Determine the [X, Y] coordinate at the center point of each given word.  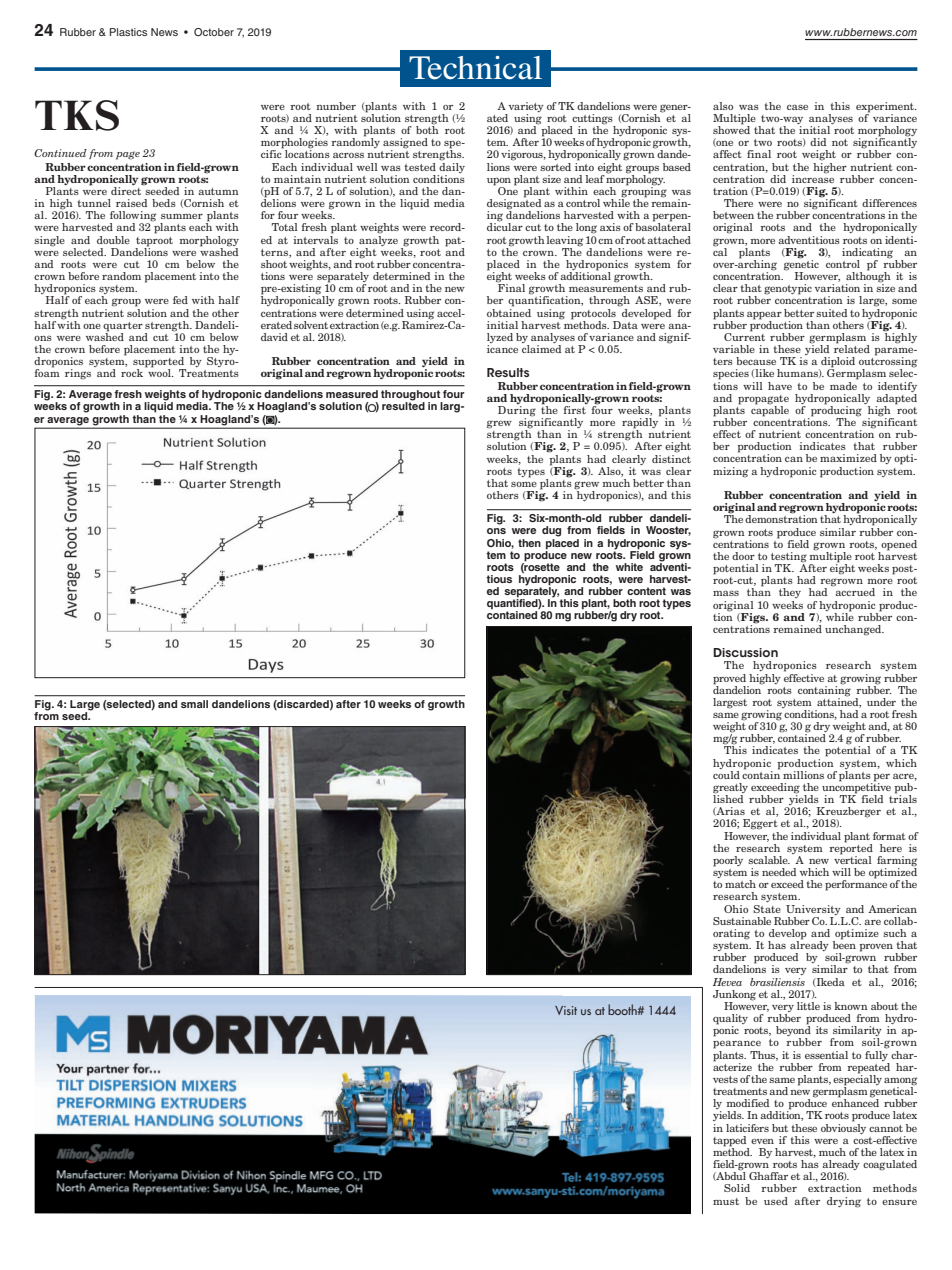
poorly [728, 861]
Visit [566, 1010]
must [726, 1201]
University [813, 910]
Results [508, 372]
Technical [475, 68]
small [194, 704]
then [529, 543]
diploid [837, 363]
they [790, 593]
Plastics [128, 32]
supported [159, 363]
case [797, 107]
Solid [737, 1188]
